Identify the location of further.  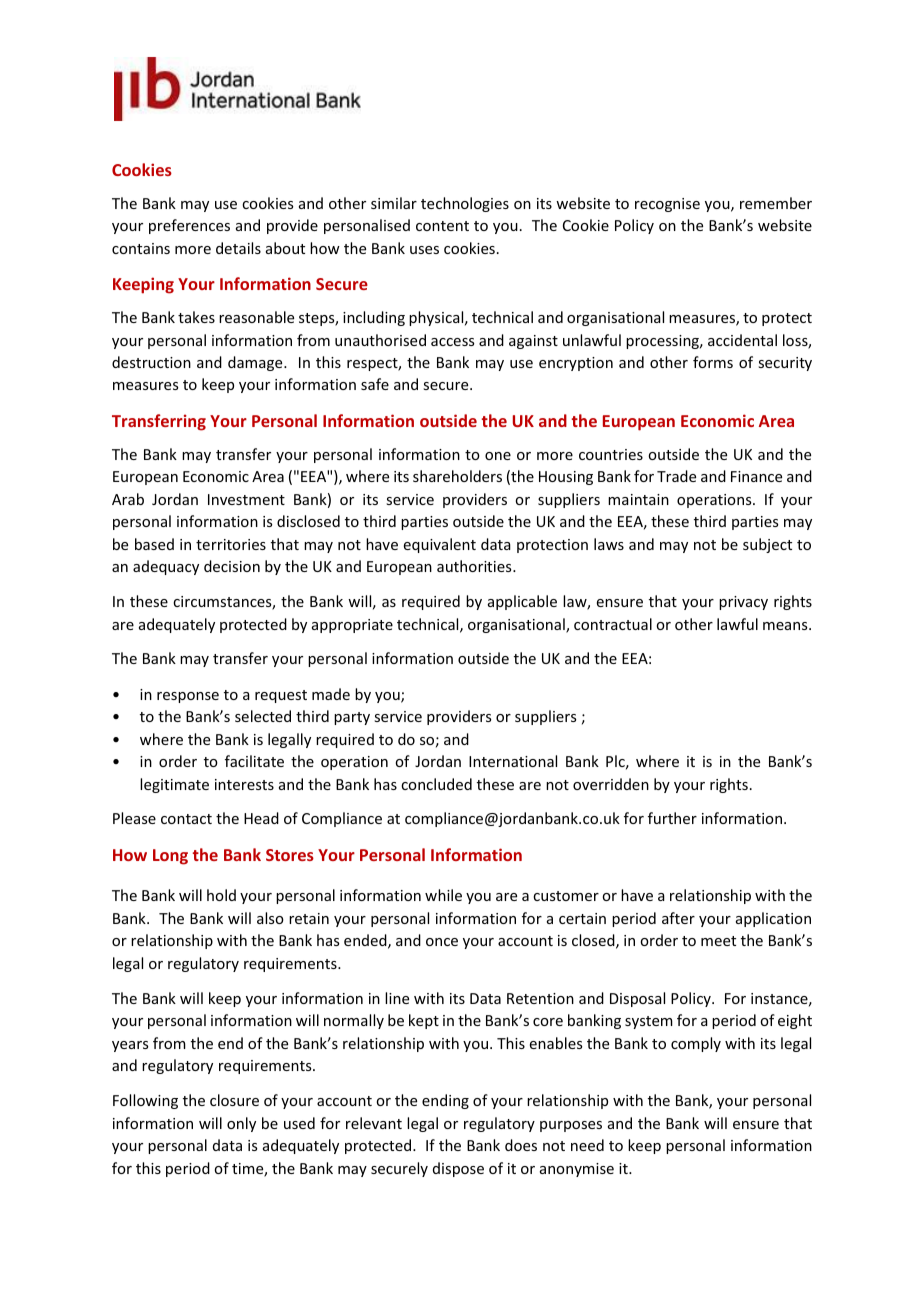
(672, 818).
